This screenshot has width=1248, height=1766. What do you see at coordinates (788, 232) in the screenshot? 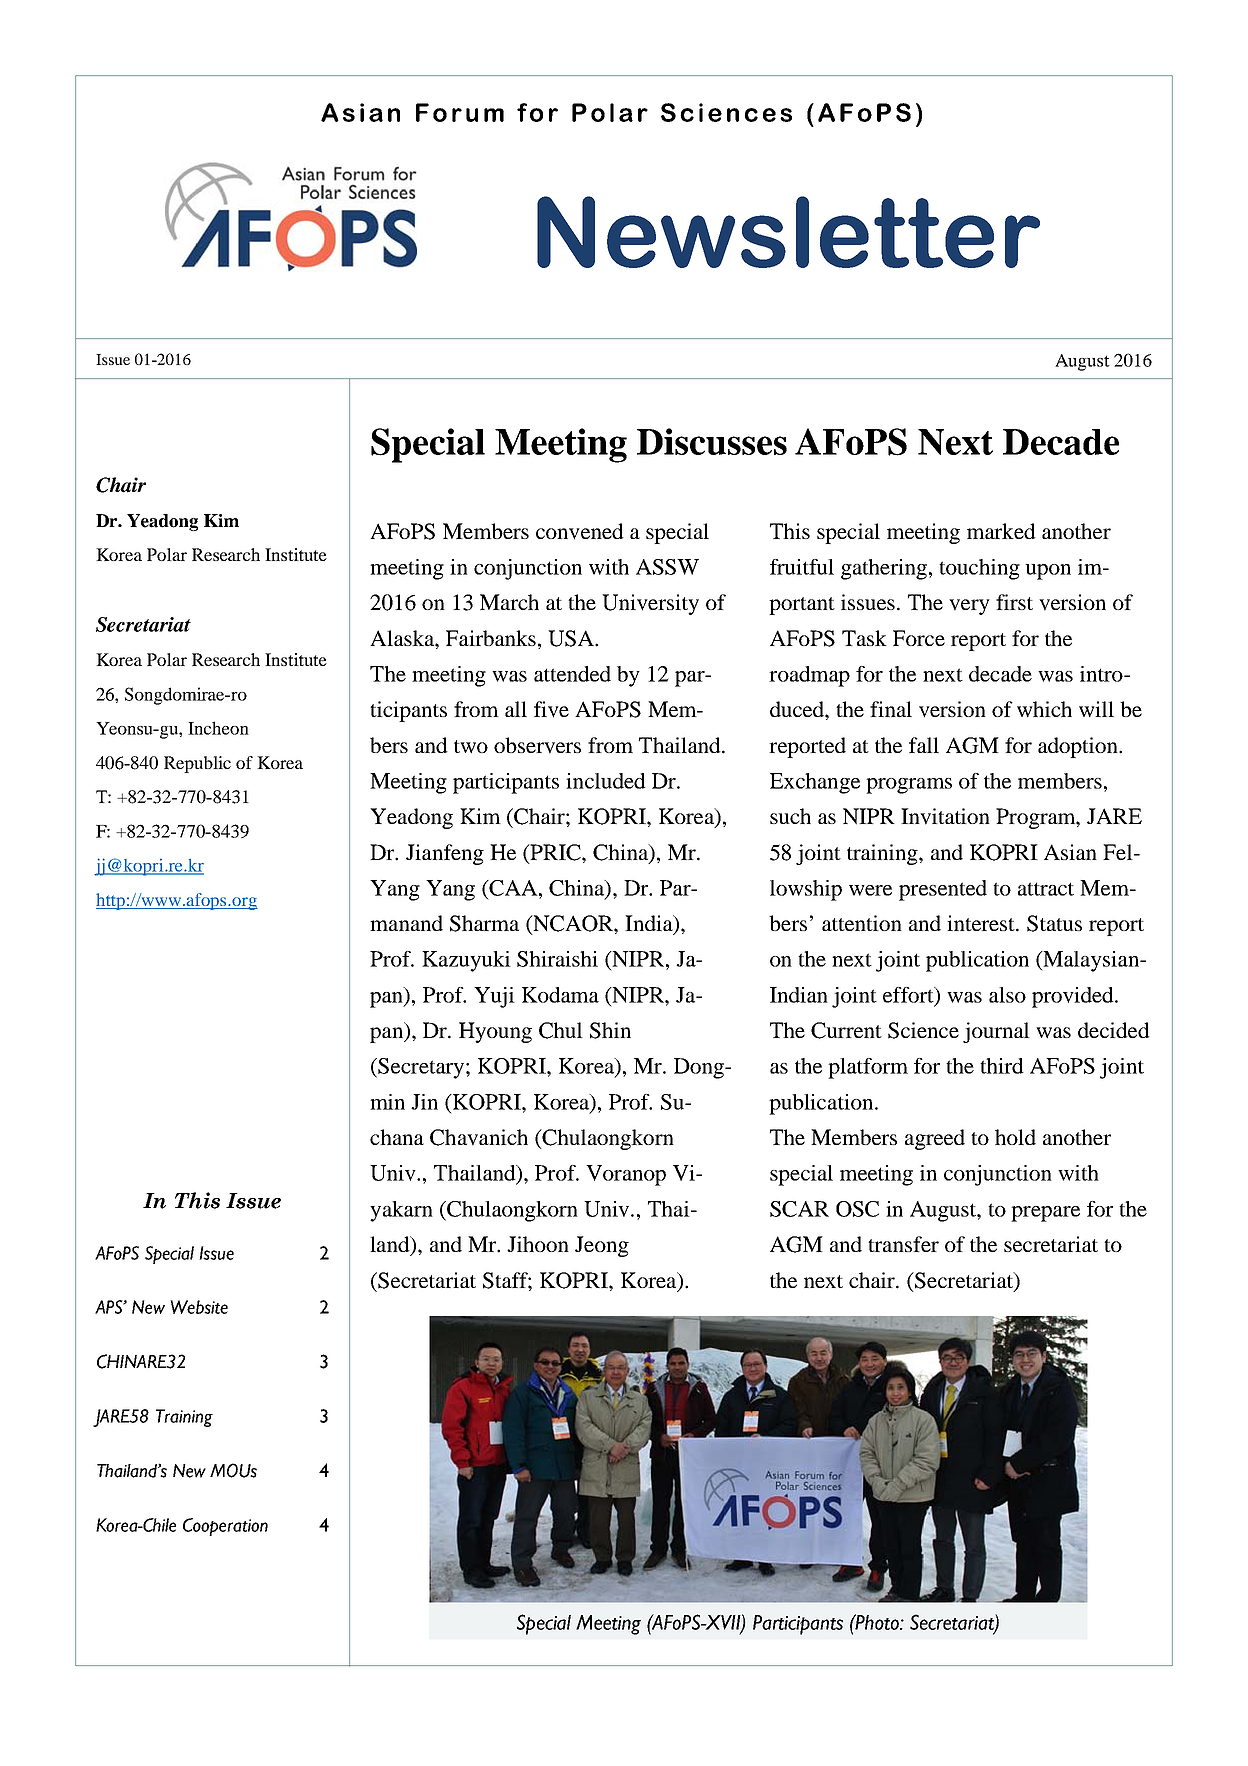
I see `Newsletter` at bounding box center [788, 232].
